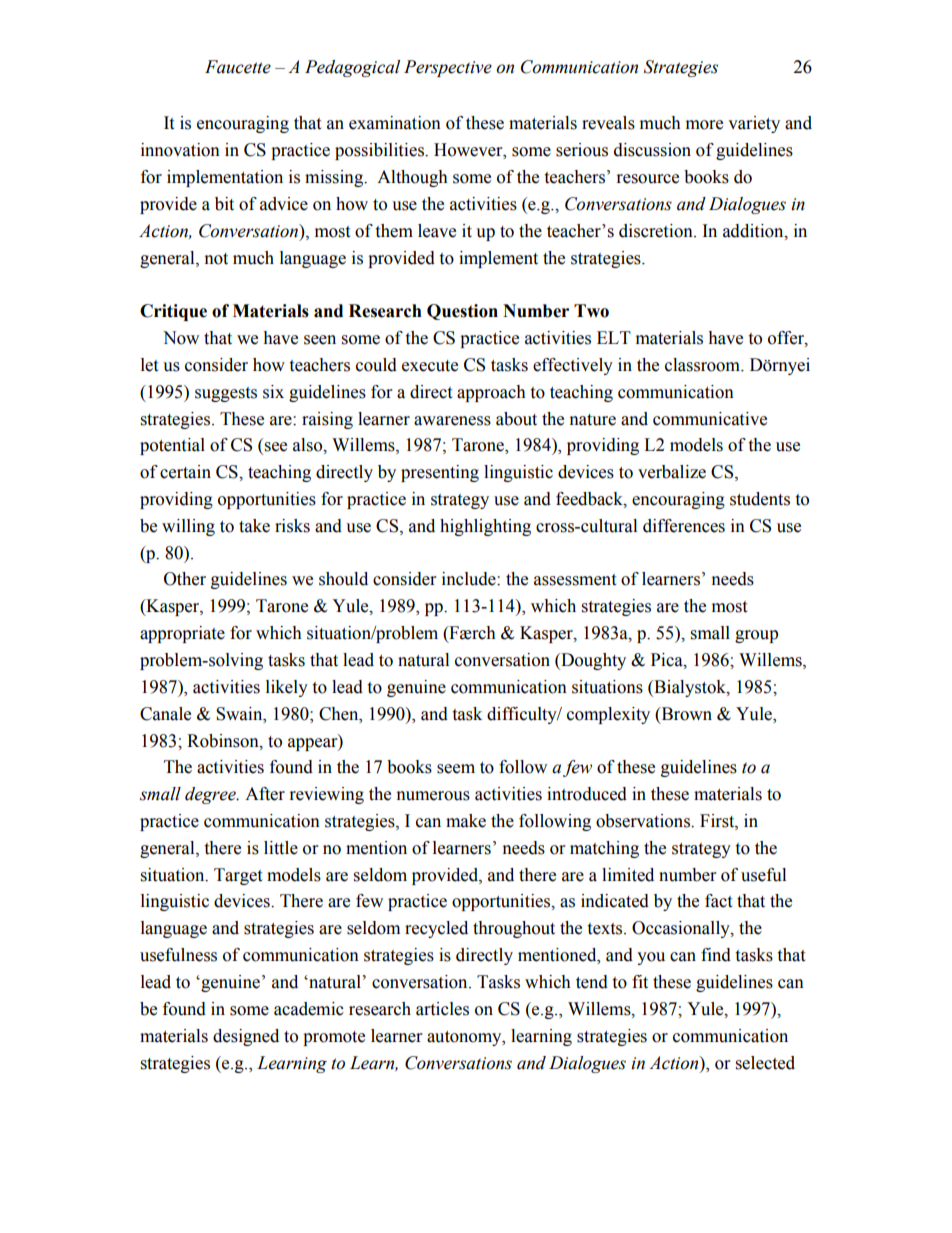 This page has height=1233, width=952. What do you see at coordinates (644, 821) in the page?
I see `observations` at bounding box center [644, 821].
